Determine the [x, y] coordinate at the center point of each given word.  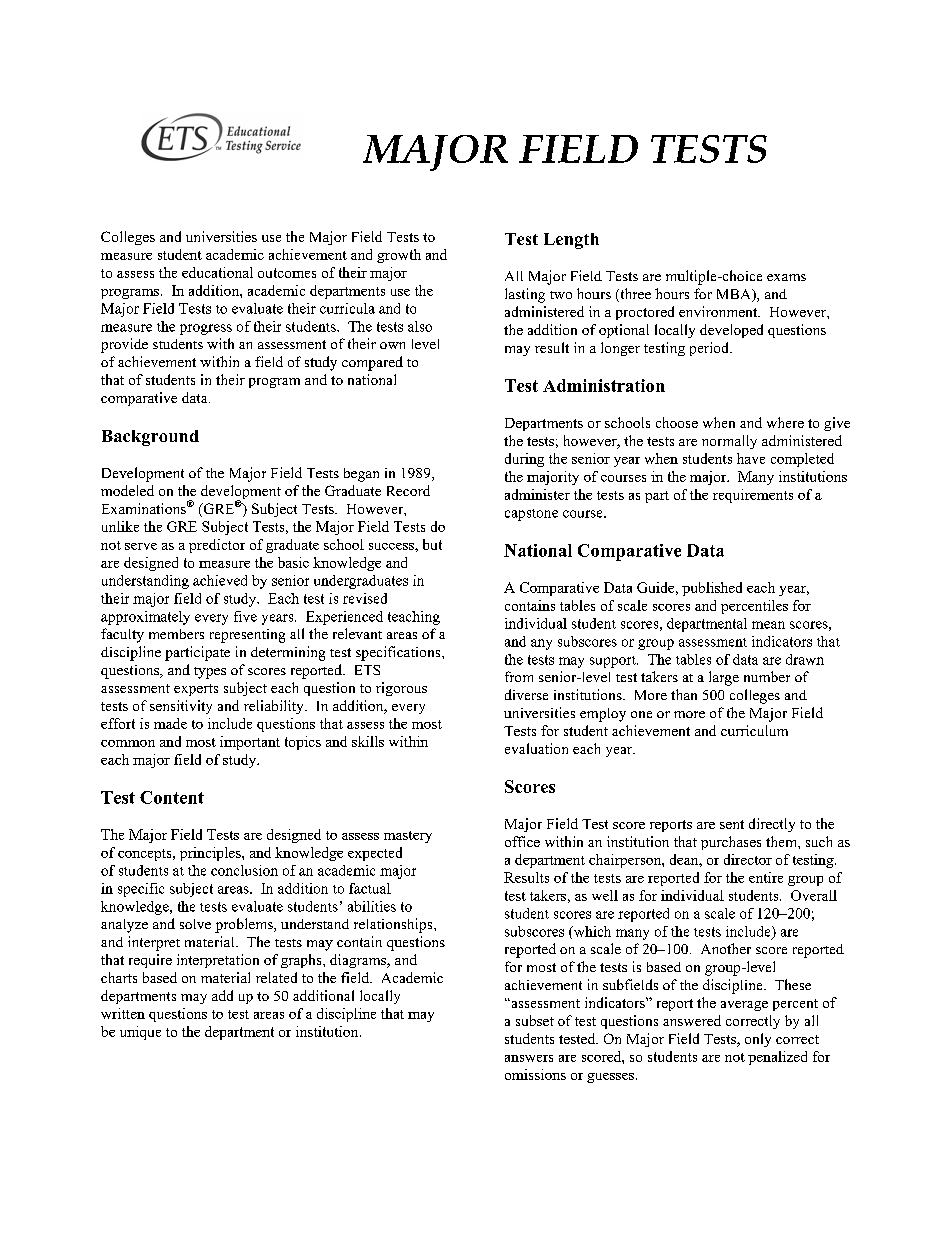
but [432, 544]
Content [172, 797]
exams [786, 277]
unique [140, 1033]
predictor [217, 546]
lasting [525, 295]
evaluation [536, 748]
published [712, 589]
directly [772, 825]
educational [217, 272]
